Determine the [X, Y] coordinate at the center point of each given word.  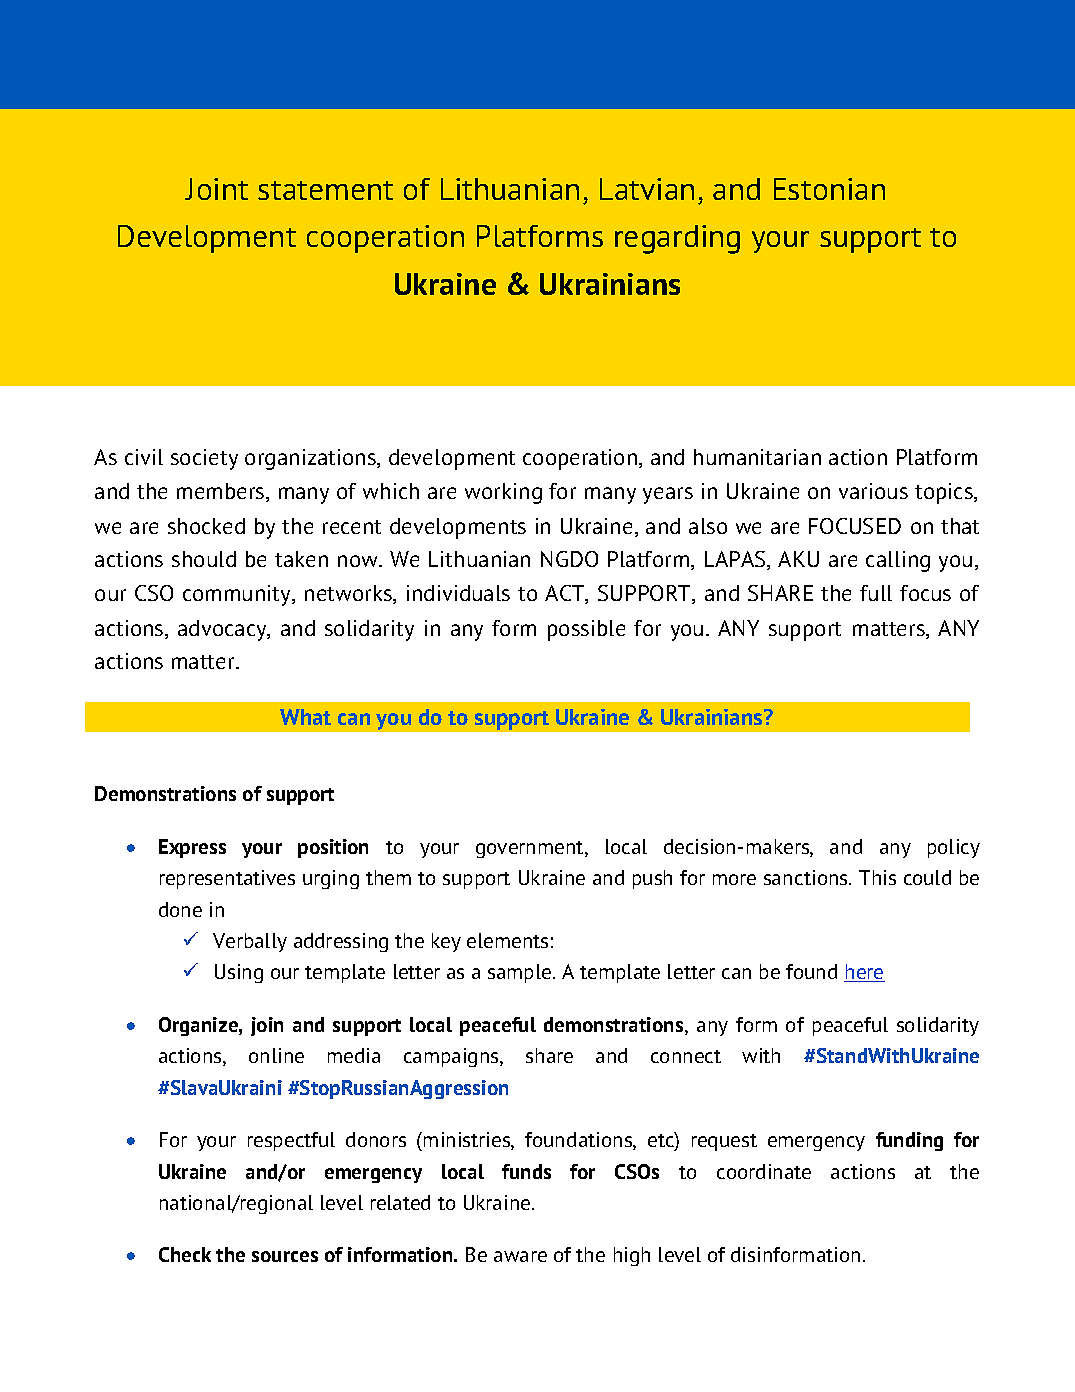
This [877, 877]
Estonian [829, 189]
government [531, 849]
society [204, 459]
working [503, 493]
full [876, 593]
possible [586, 630]
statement [325, 190]
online [276, 1055]
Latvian [647, 189]
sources [285, 1256]
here [864, 973]
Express [192, 848]
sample [521, 973]
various [873, 491]
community [238, 595]
